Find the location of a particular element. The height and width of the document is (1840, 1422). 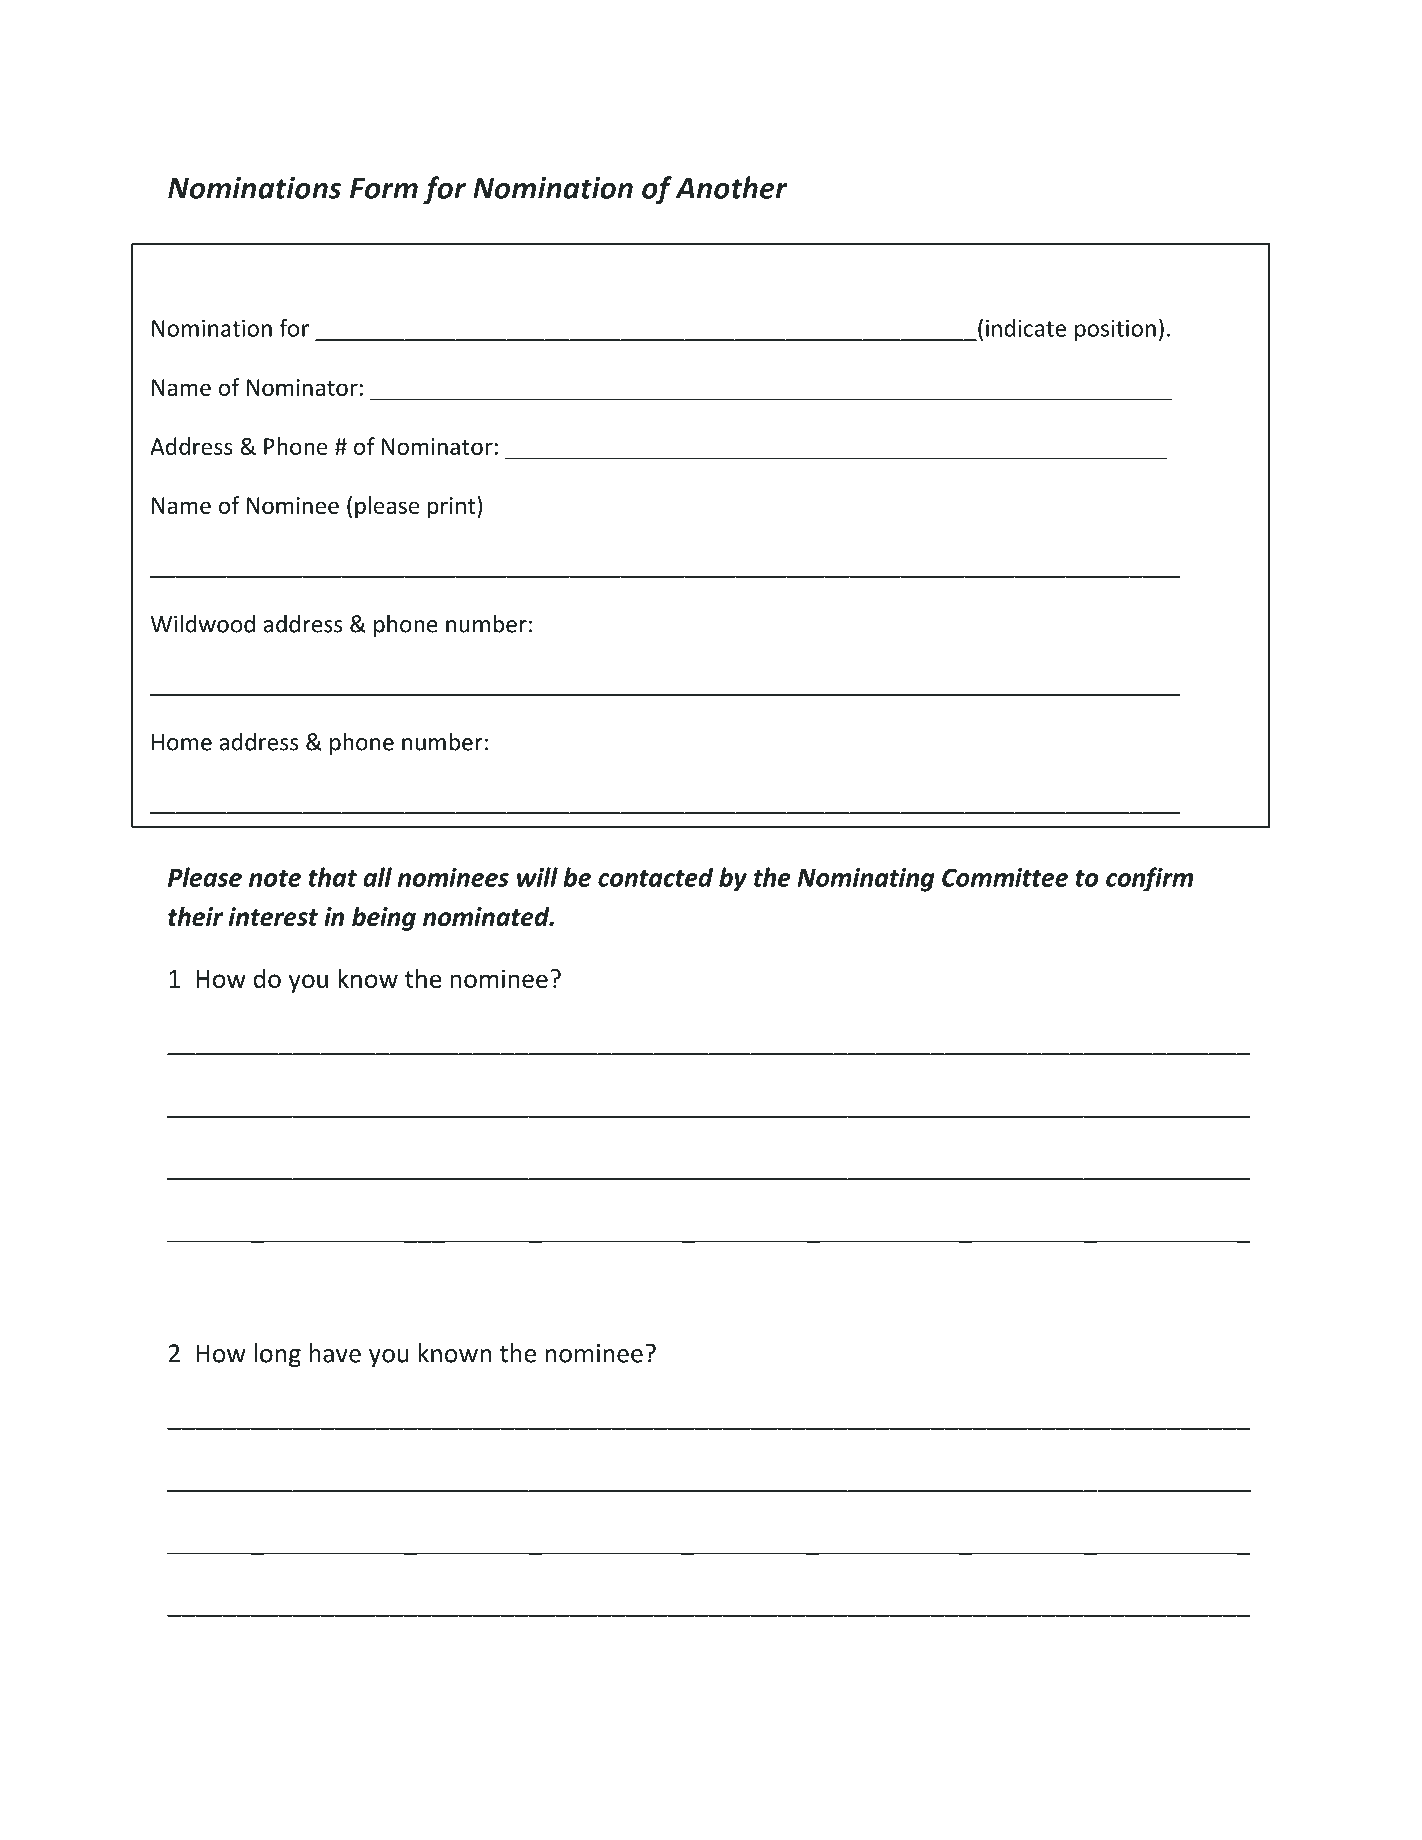

Nominating is located at coordinates (866, 880).
